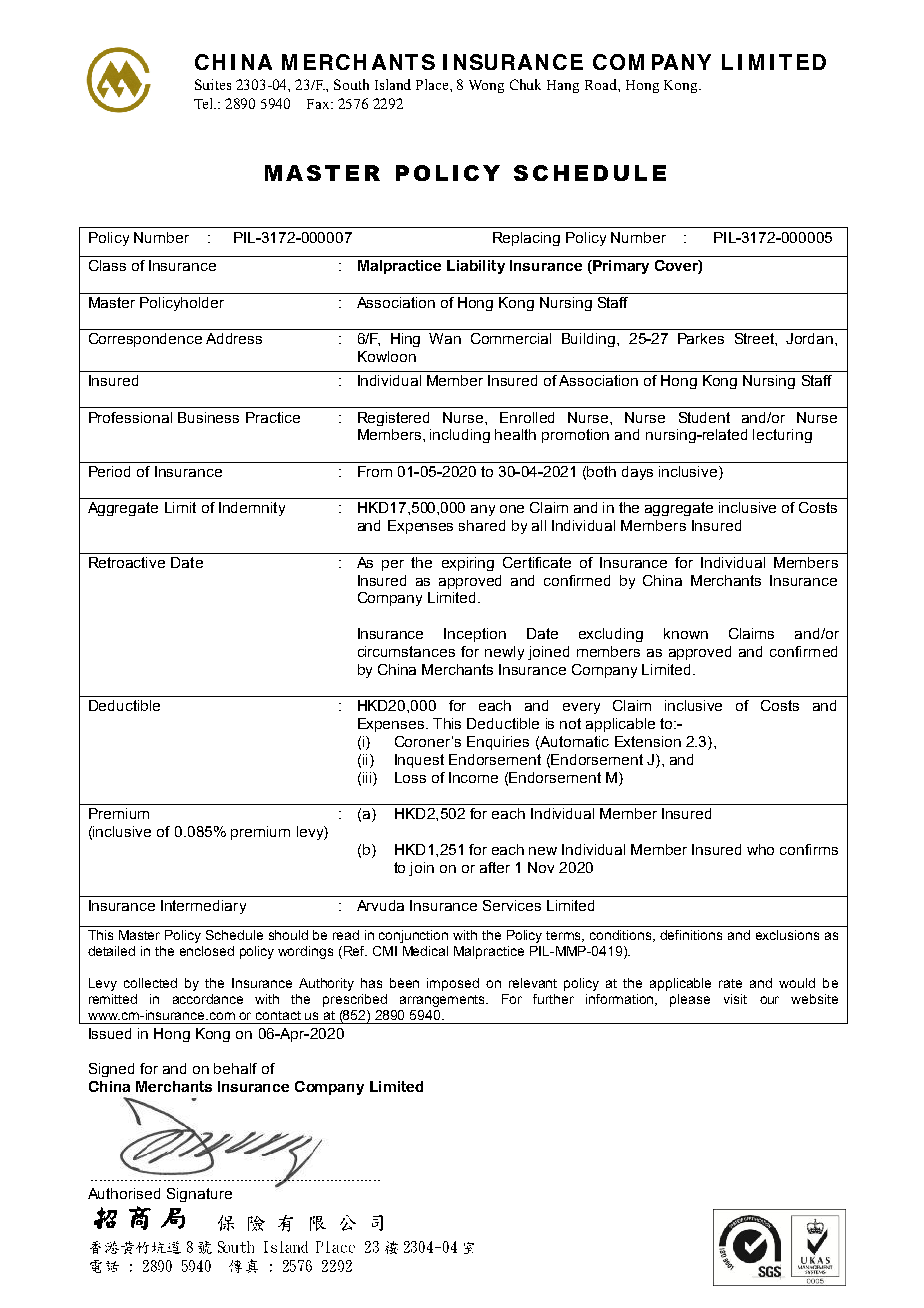 Image resolution: width=924 pixels, height=1308 pixels. Describe the element at coordinates (498, 743) in the screenshot. I see `Enquiries` at that location.
